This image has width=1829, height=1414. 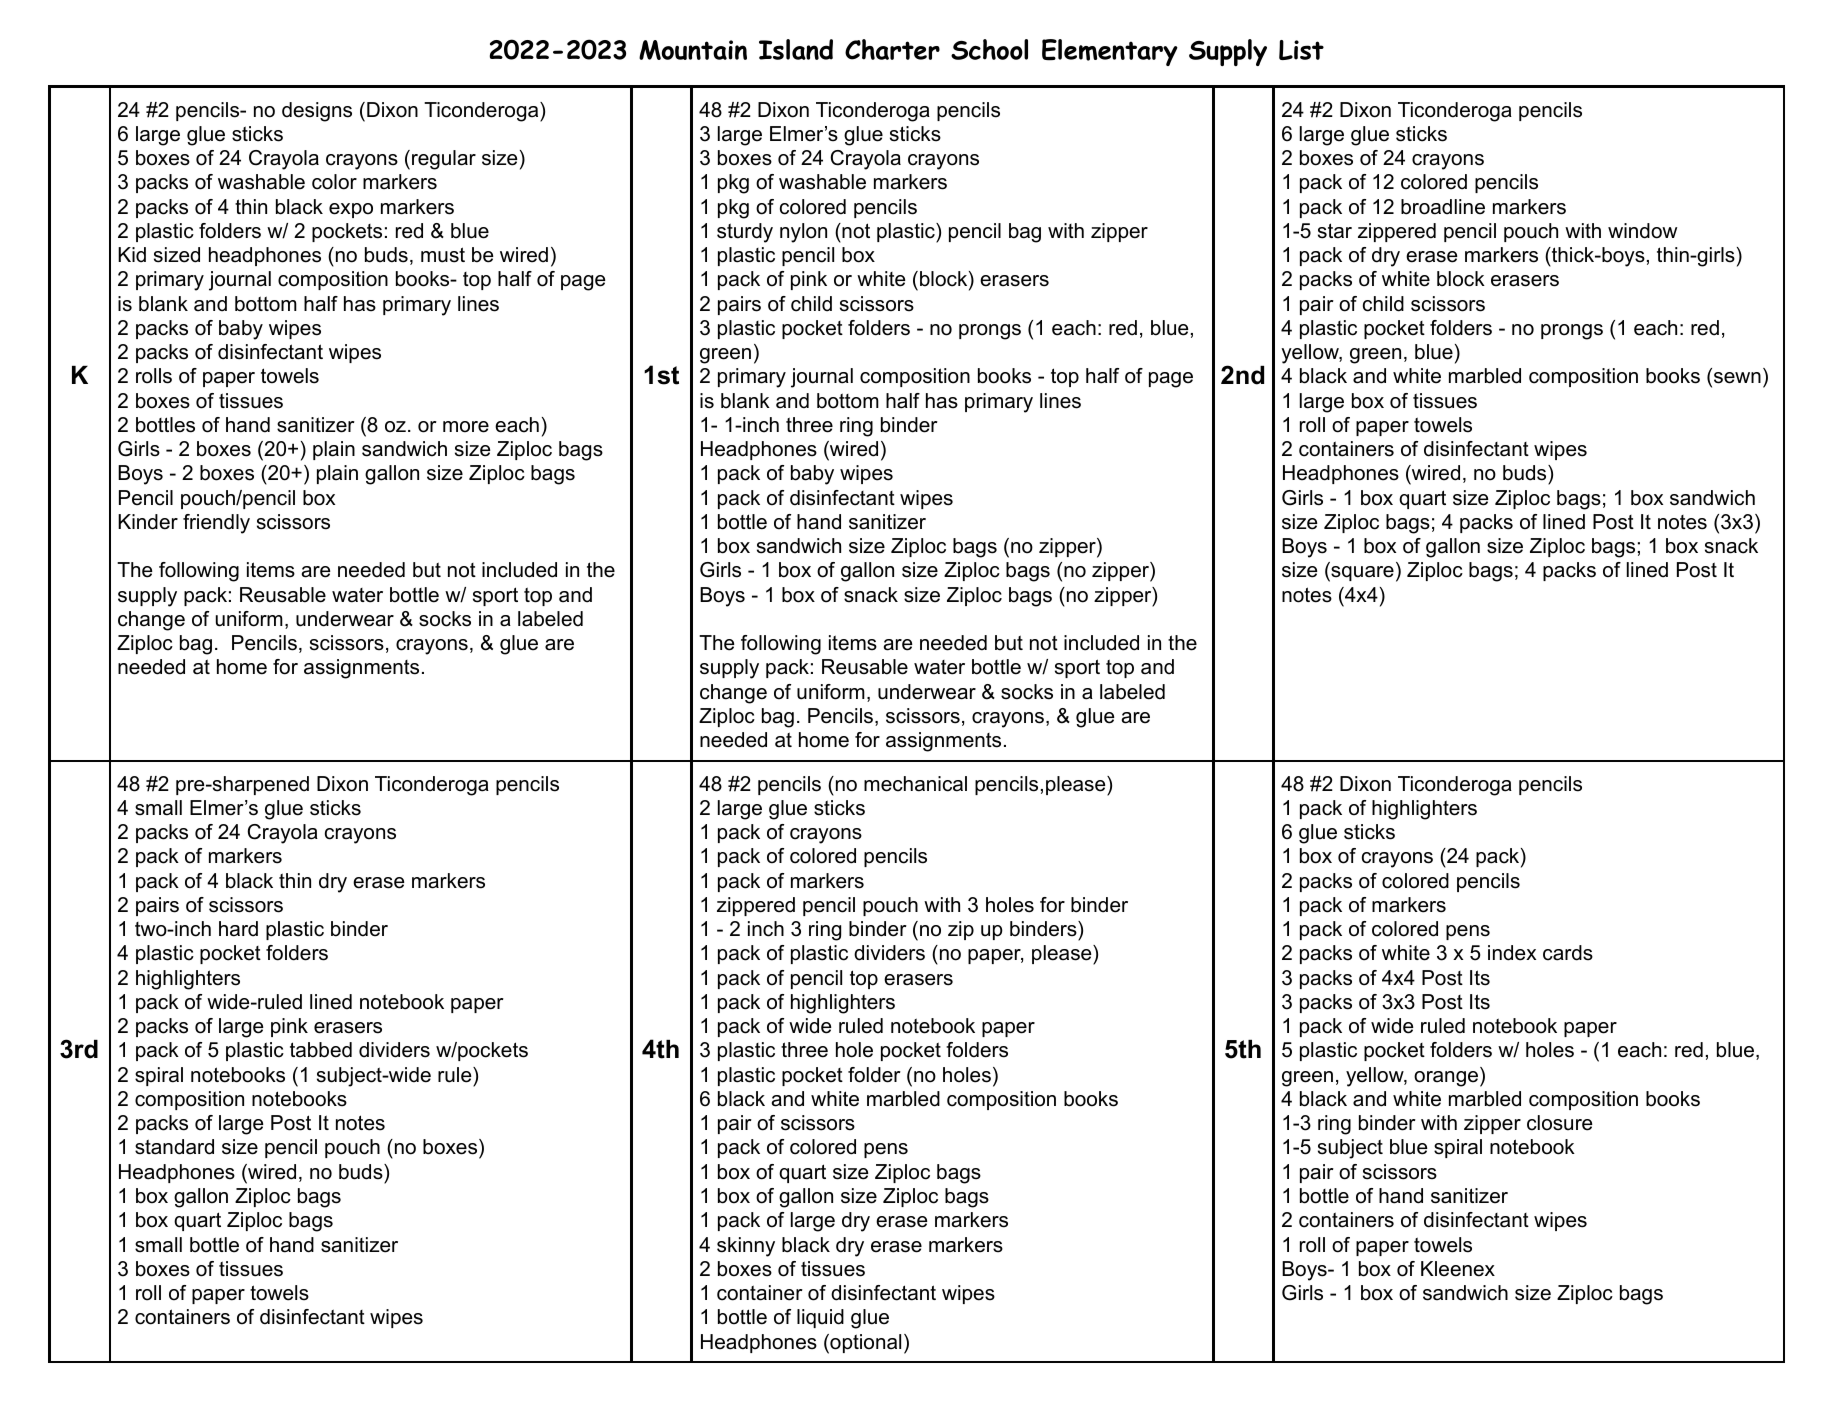 I want to click on standard, so click(x=174, y=1147).
